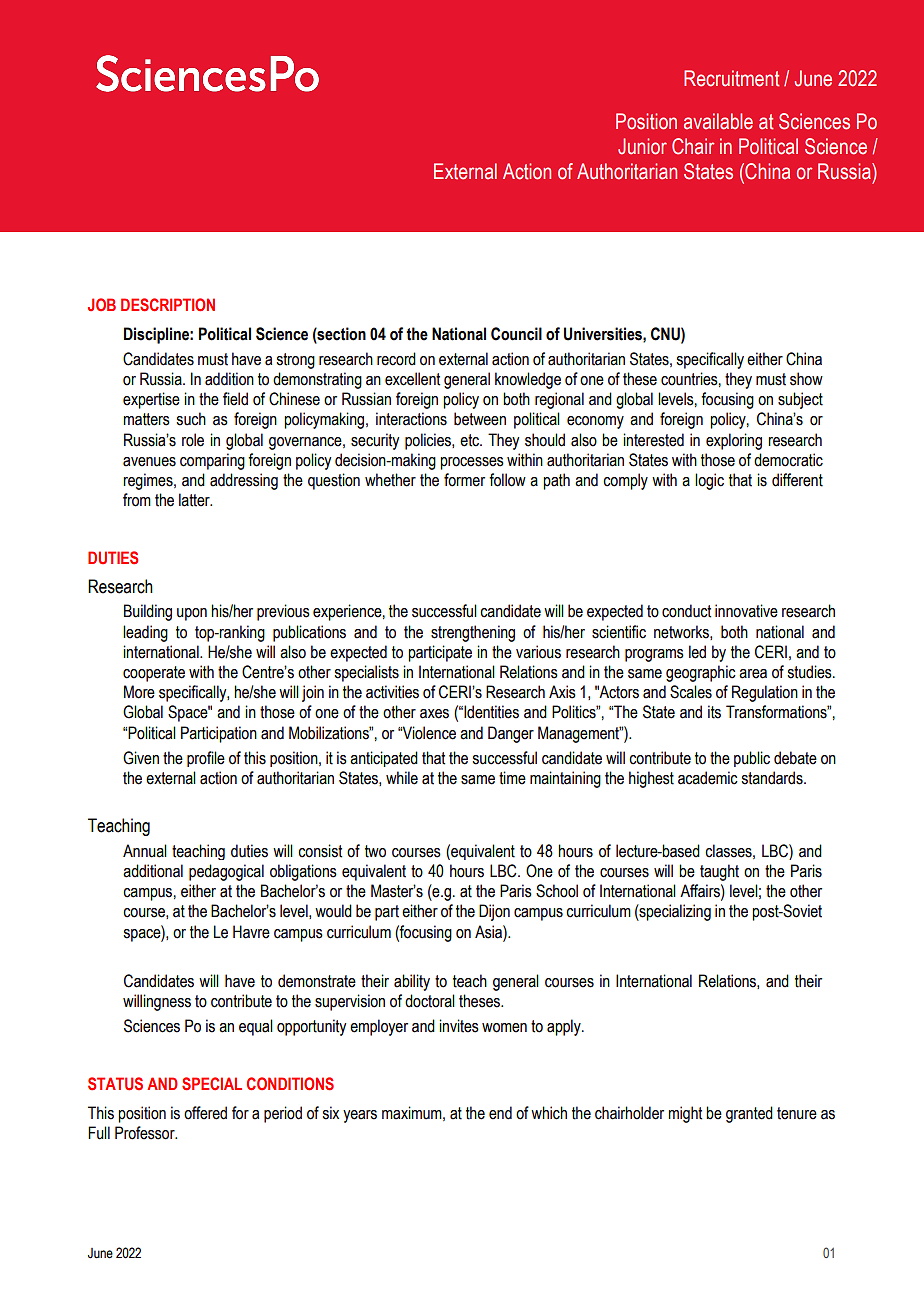 The image size is (924, 1308). Describe the element at coordinates (719, 872) in the page. I see `taught` at that location.
